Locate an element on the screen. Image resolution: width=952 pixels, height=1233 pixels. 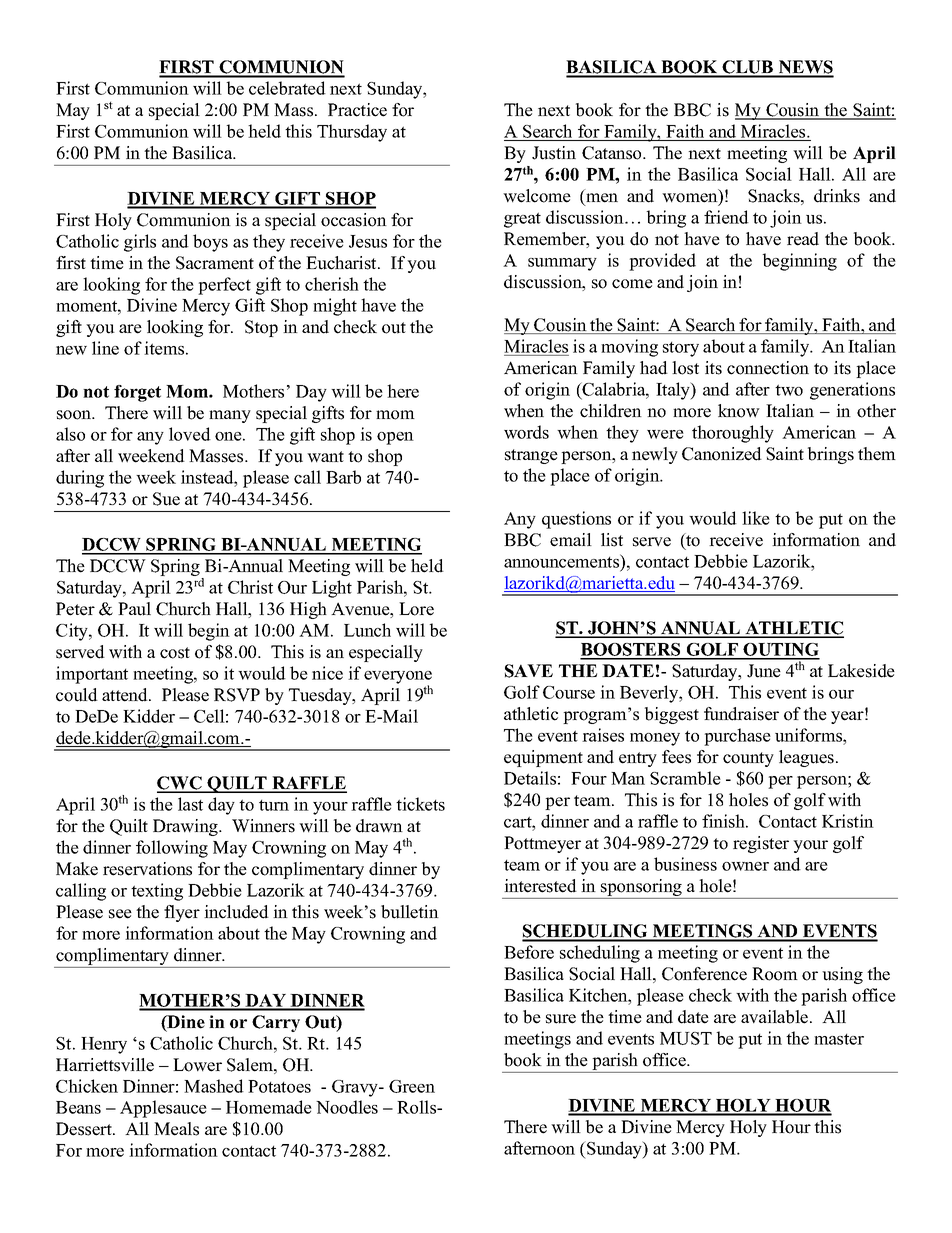
sure is located at coordinates (561, 1019).
